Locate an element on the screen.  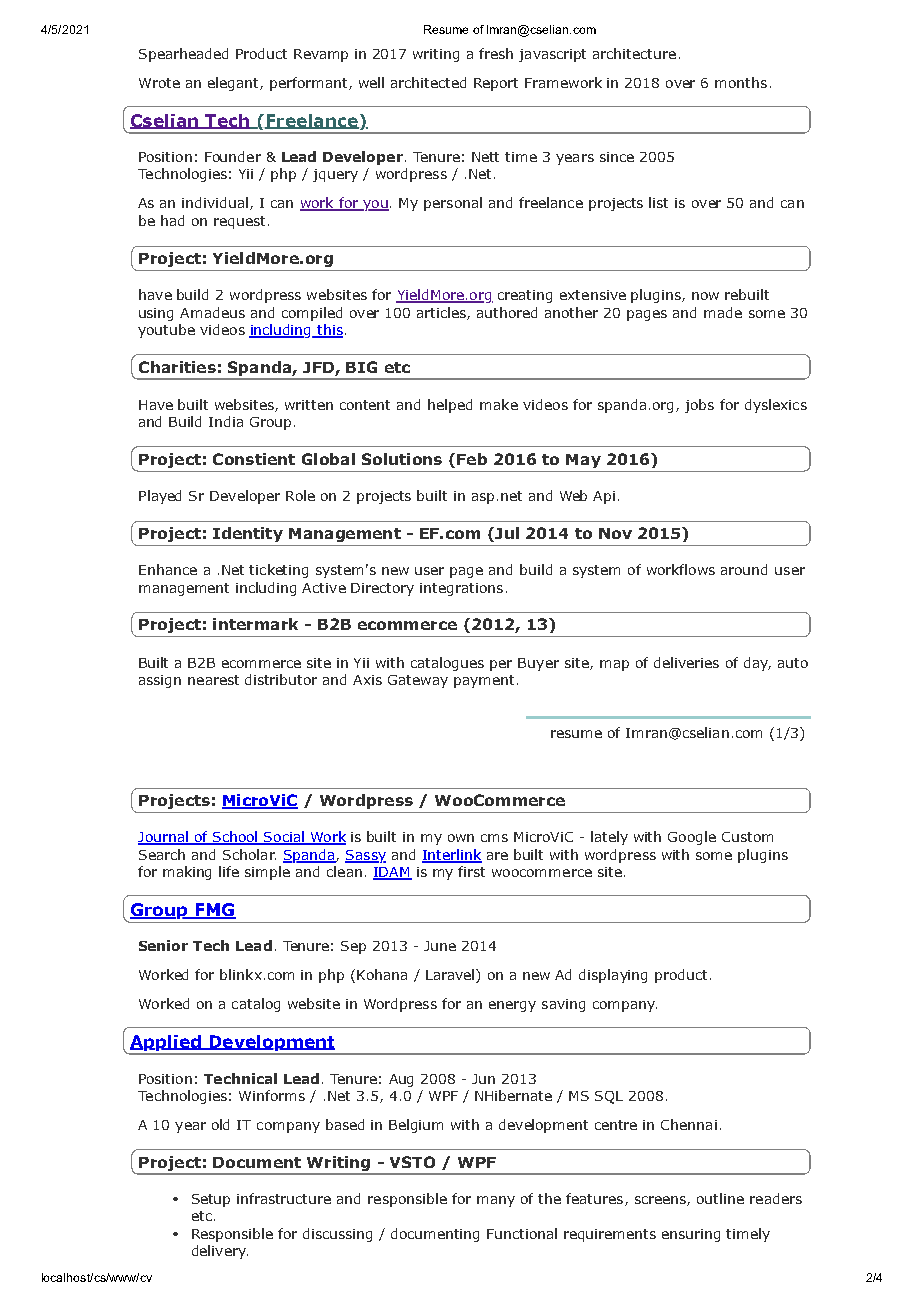
payment is located at coordinates (484, 681).
